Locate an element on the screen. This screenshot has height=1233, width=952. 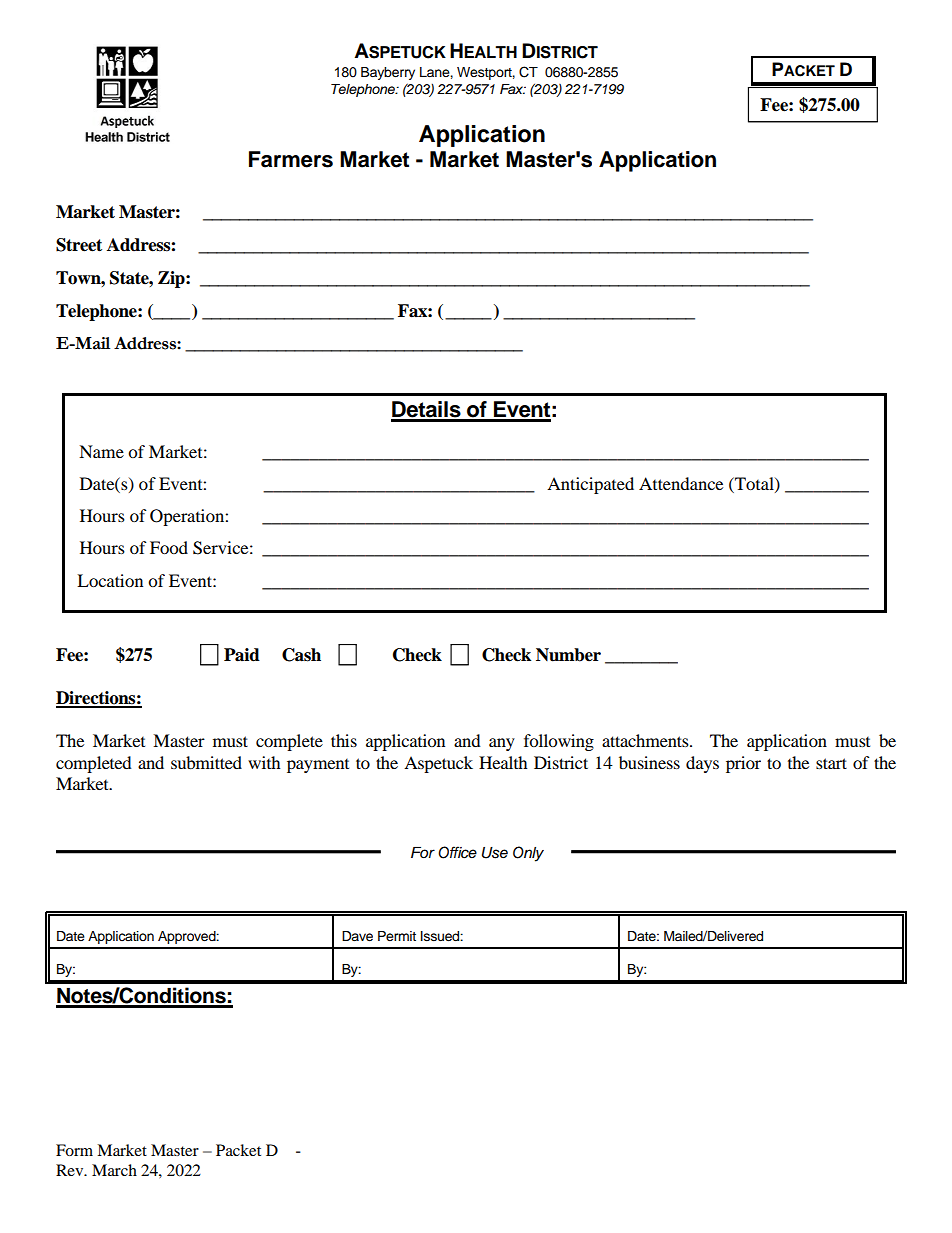
attachments is located at coordinates (646, 740).
